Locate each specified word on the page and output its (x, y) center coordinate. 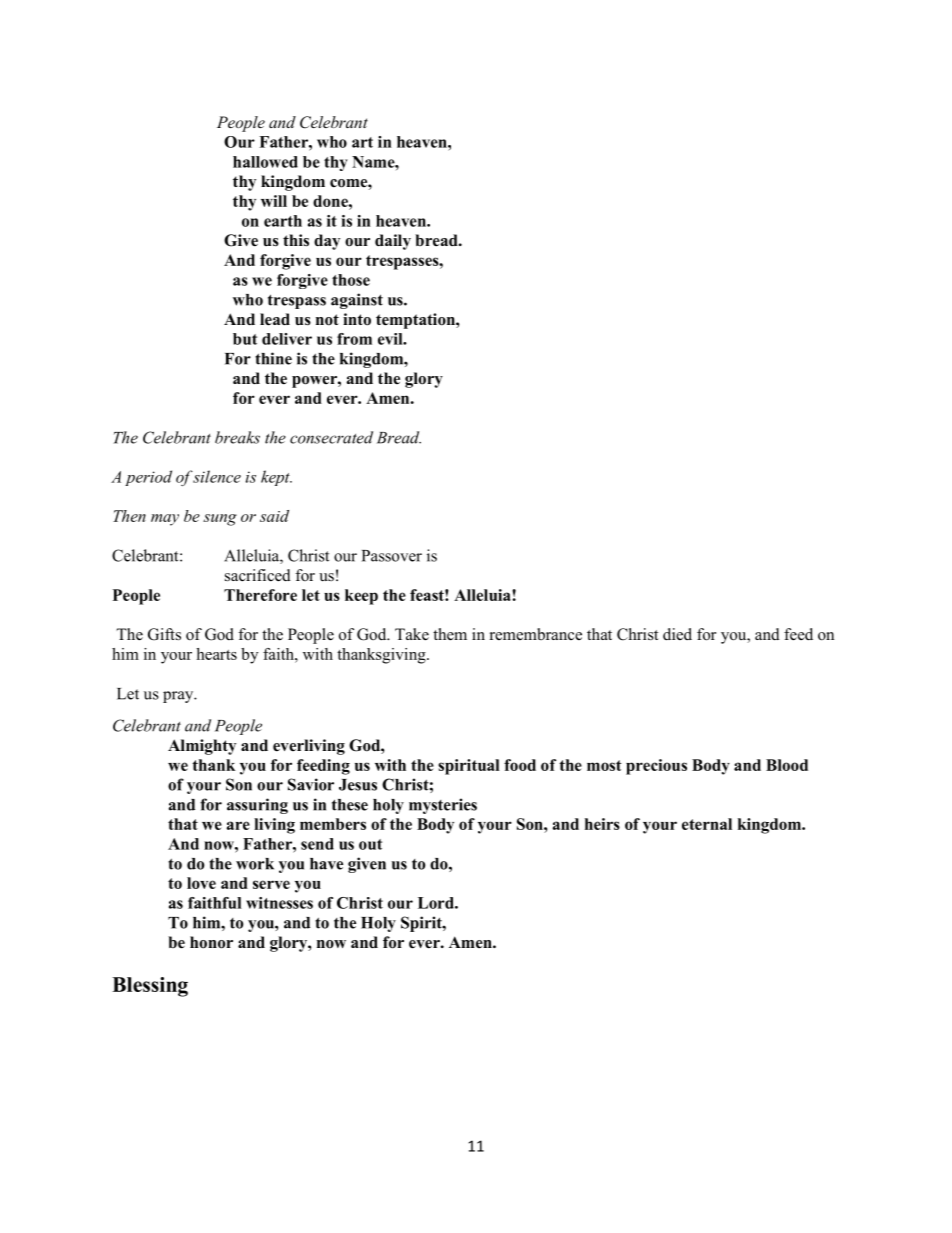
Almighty (202, 747)
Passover (392, 556)
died (677, 634)
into (357, 319)
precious (656, 767)
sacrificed (258, 575)
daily (393, 242)
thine (273, 358)
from (354, 339)
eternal (707, 824)
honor (211, 942)
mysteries (443, 806)
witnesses (279, 903)
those (351, 280)
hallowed (265, 162)
